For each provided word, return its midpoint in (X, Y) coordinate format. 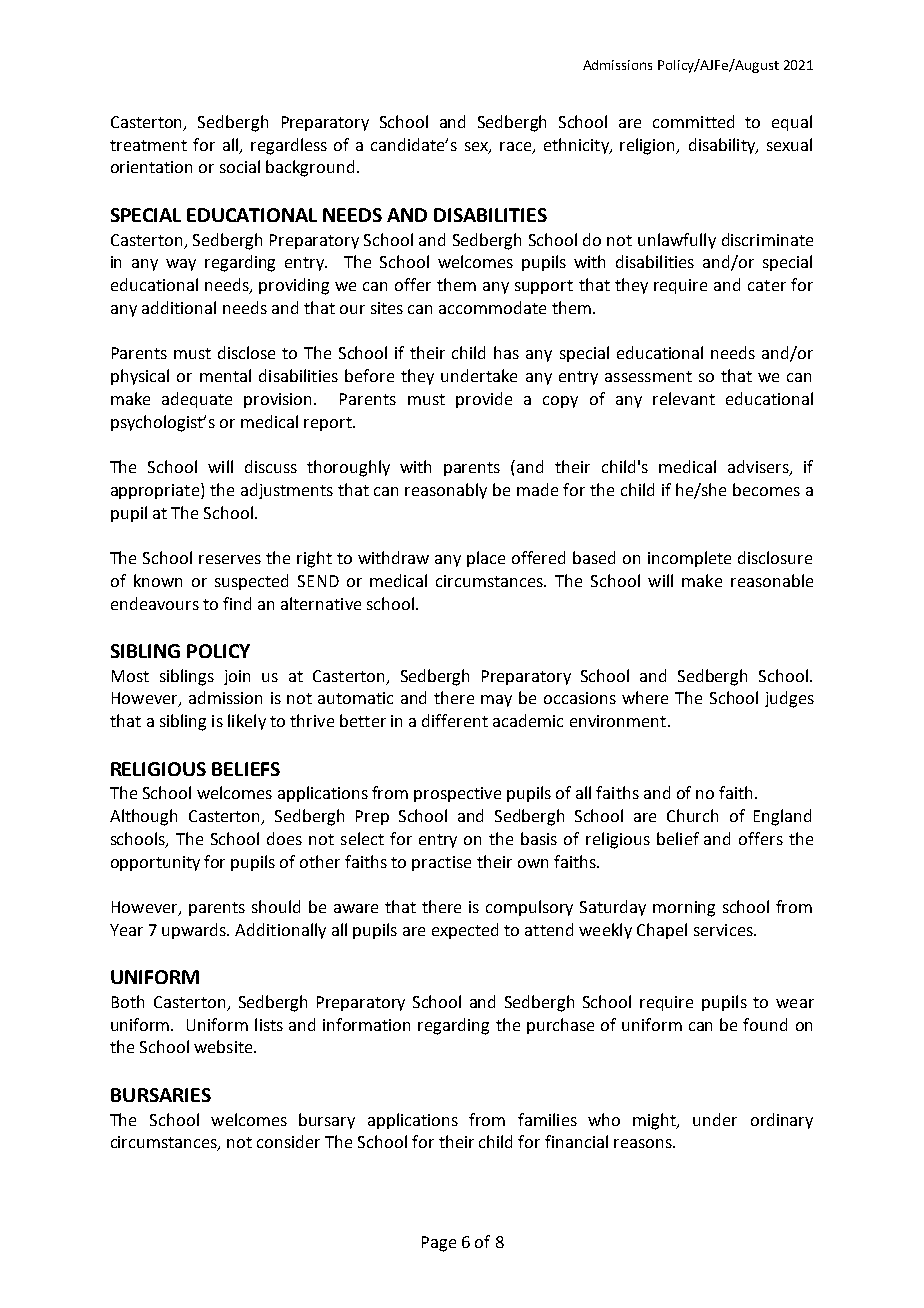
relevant (684, 398)
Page (439, 1244)
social (240, 166)
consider (288, 1141)
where (645, 697)
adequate (197, 400)
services (724, 930)
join (237, 677)
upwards (195, 931)
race (517, 147)
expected (465, 931)
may (496, 701)
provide (484, 400)
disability (723, 146)
